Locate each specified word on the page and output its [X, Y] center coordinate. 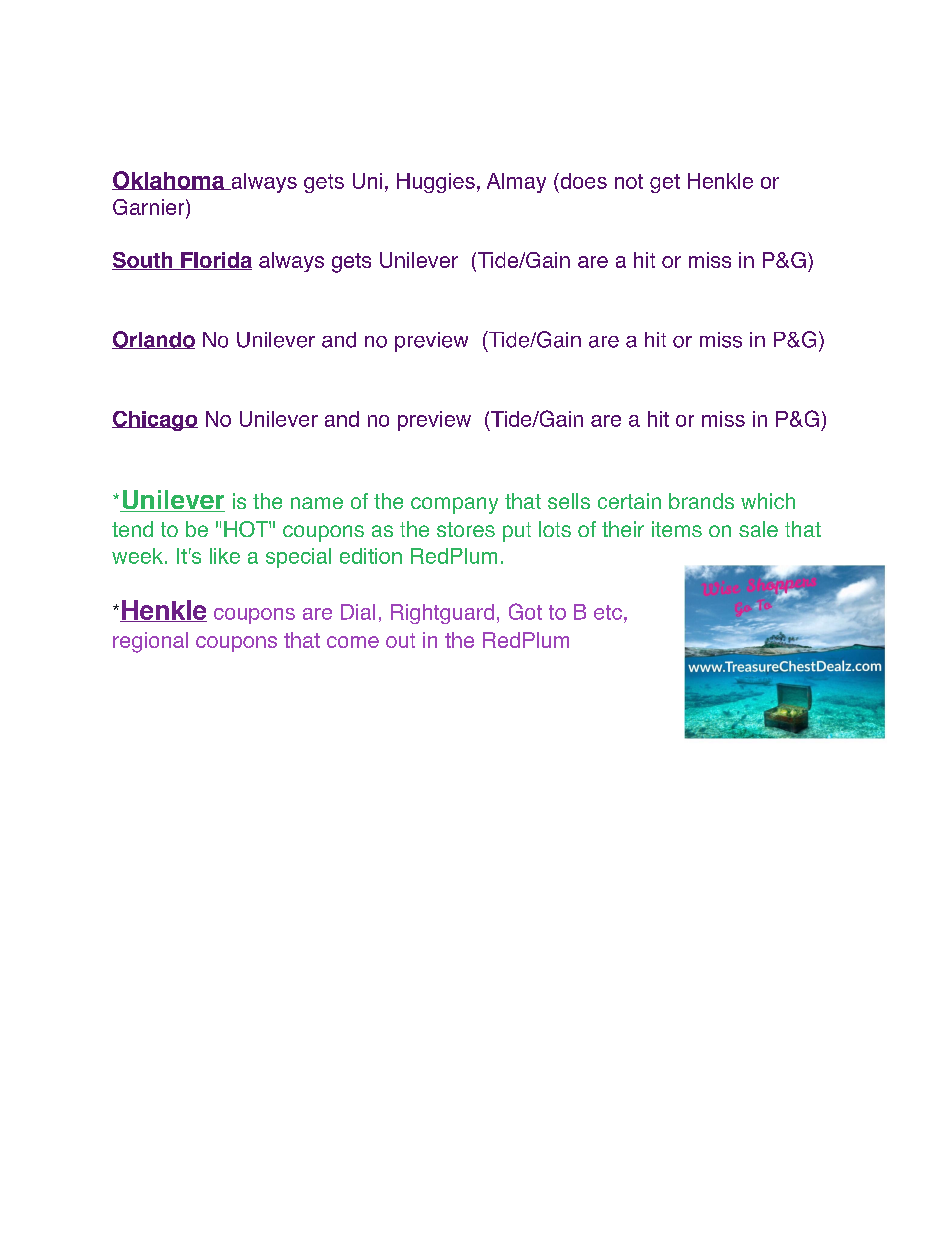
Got [525, 611]
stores [466, 529]
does [582, 181]
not [629, 181]
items [677, 529]
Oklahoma [169, 180]
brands [701, 501]
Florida [215, 261]
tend [132, 529]
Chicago [155, 421]
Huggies [436, 183]
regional [150, 642]
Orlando [153, 340]
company [454, 505]
